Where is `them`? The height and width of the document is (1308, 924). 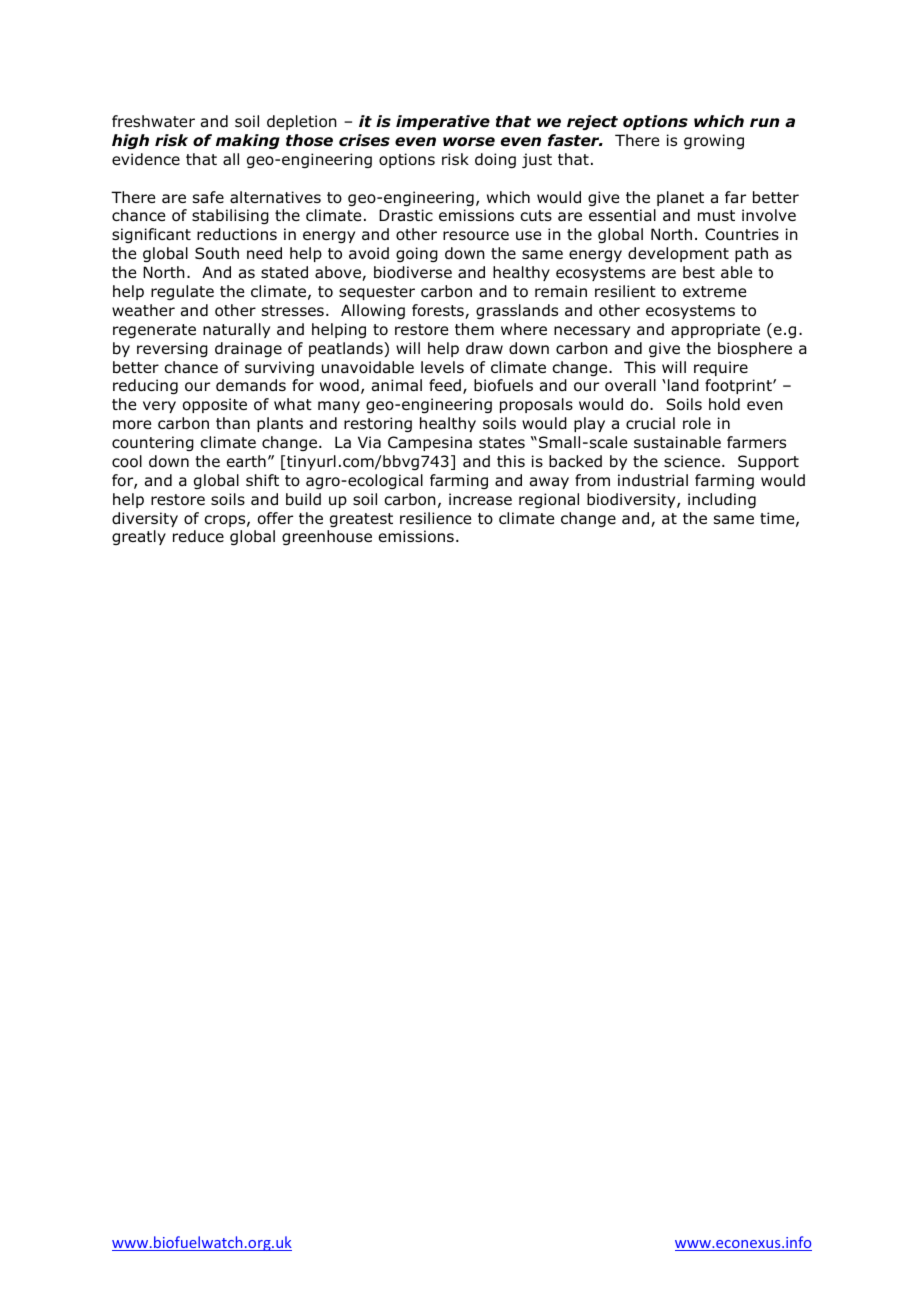
them is located at coordinates (474, 329).
